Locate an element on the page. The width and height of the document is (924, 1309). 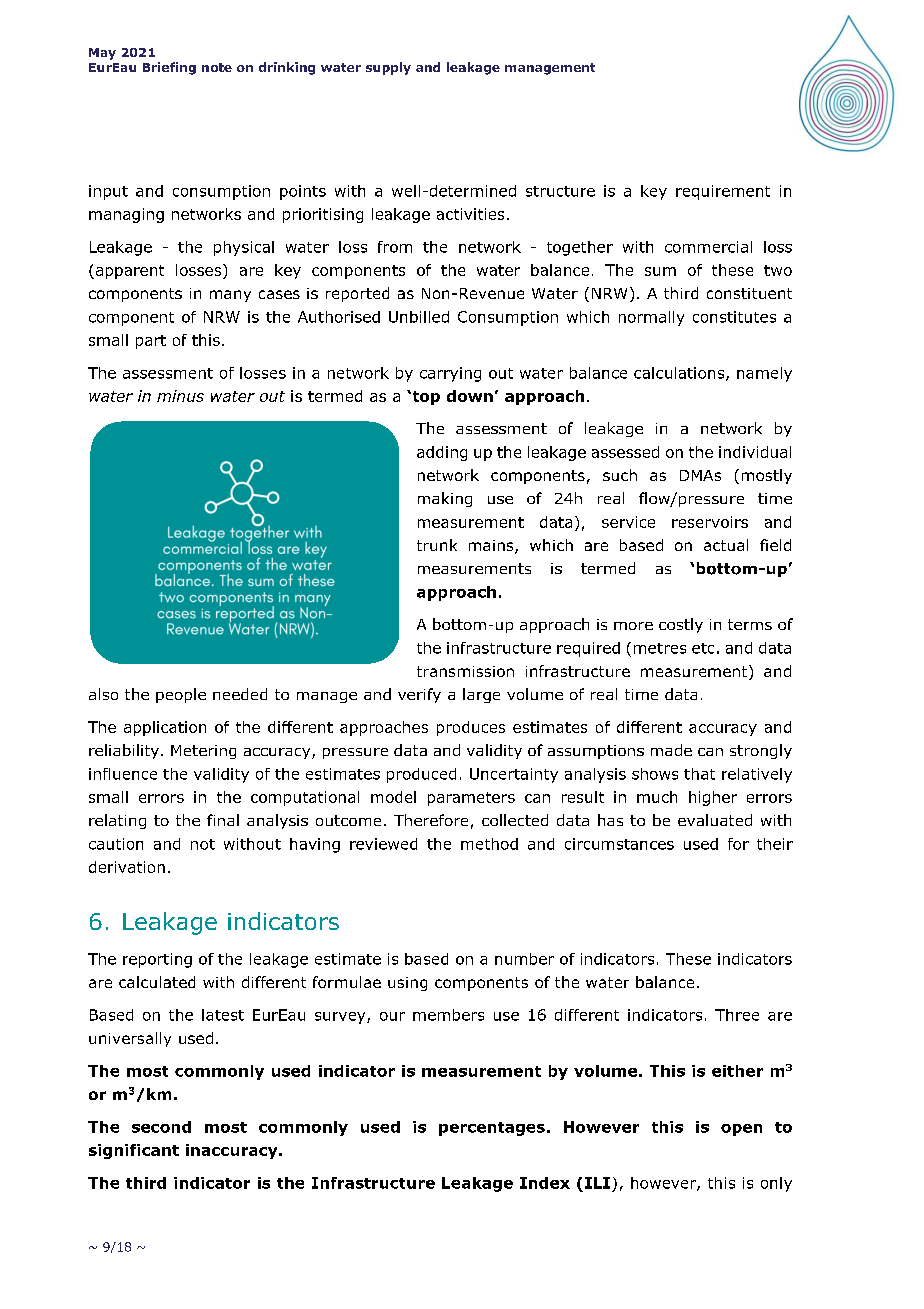
minus is located at coordinates (180, 396).
